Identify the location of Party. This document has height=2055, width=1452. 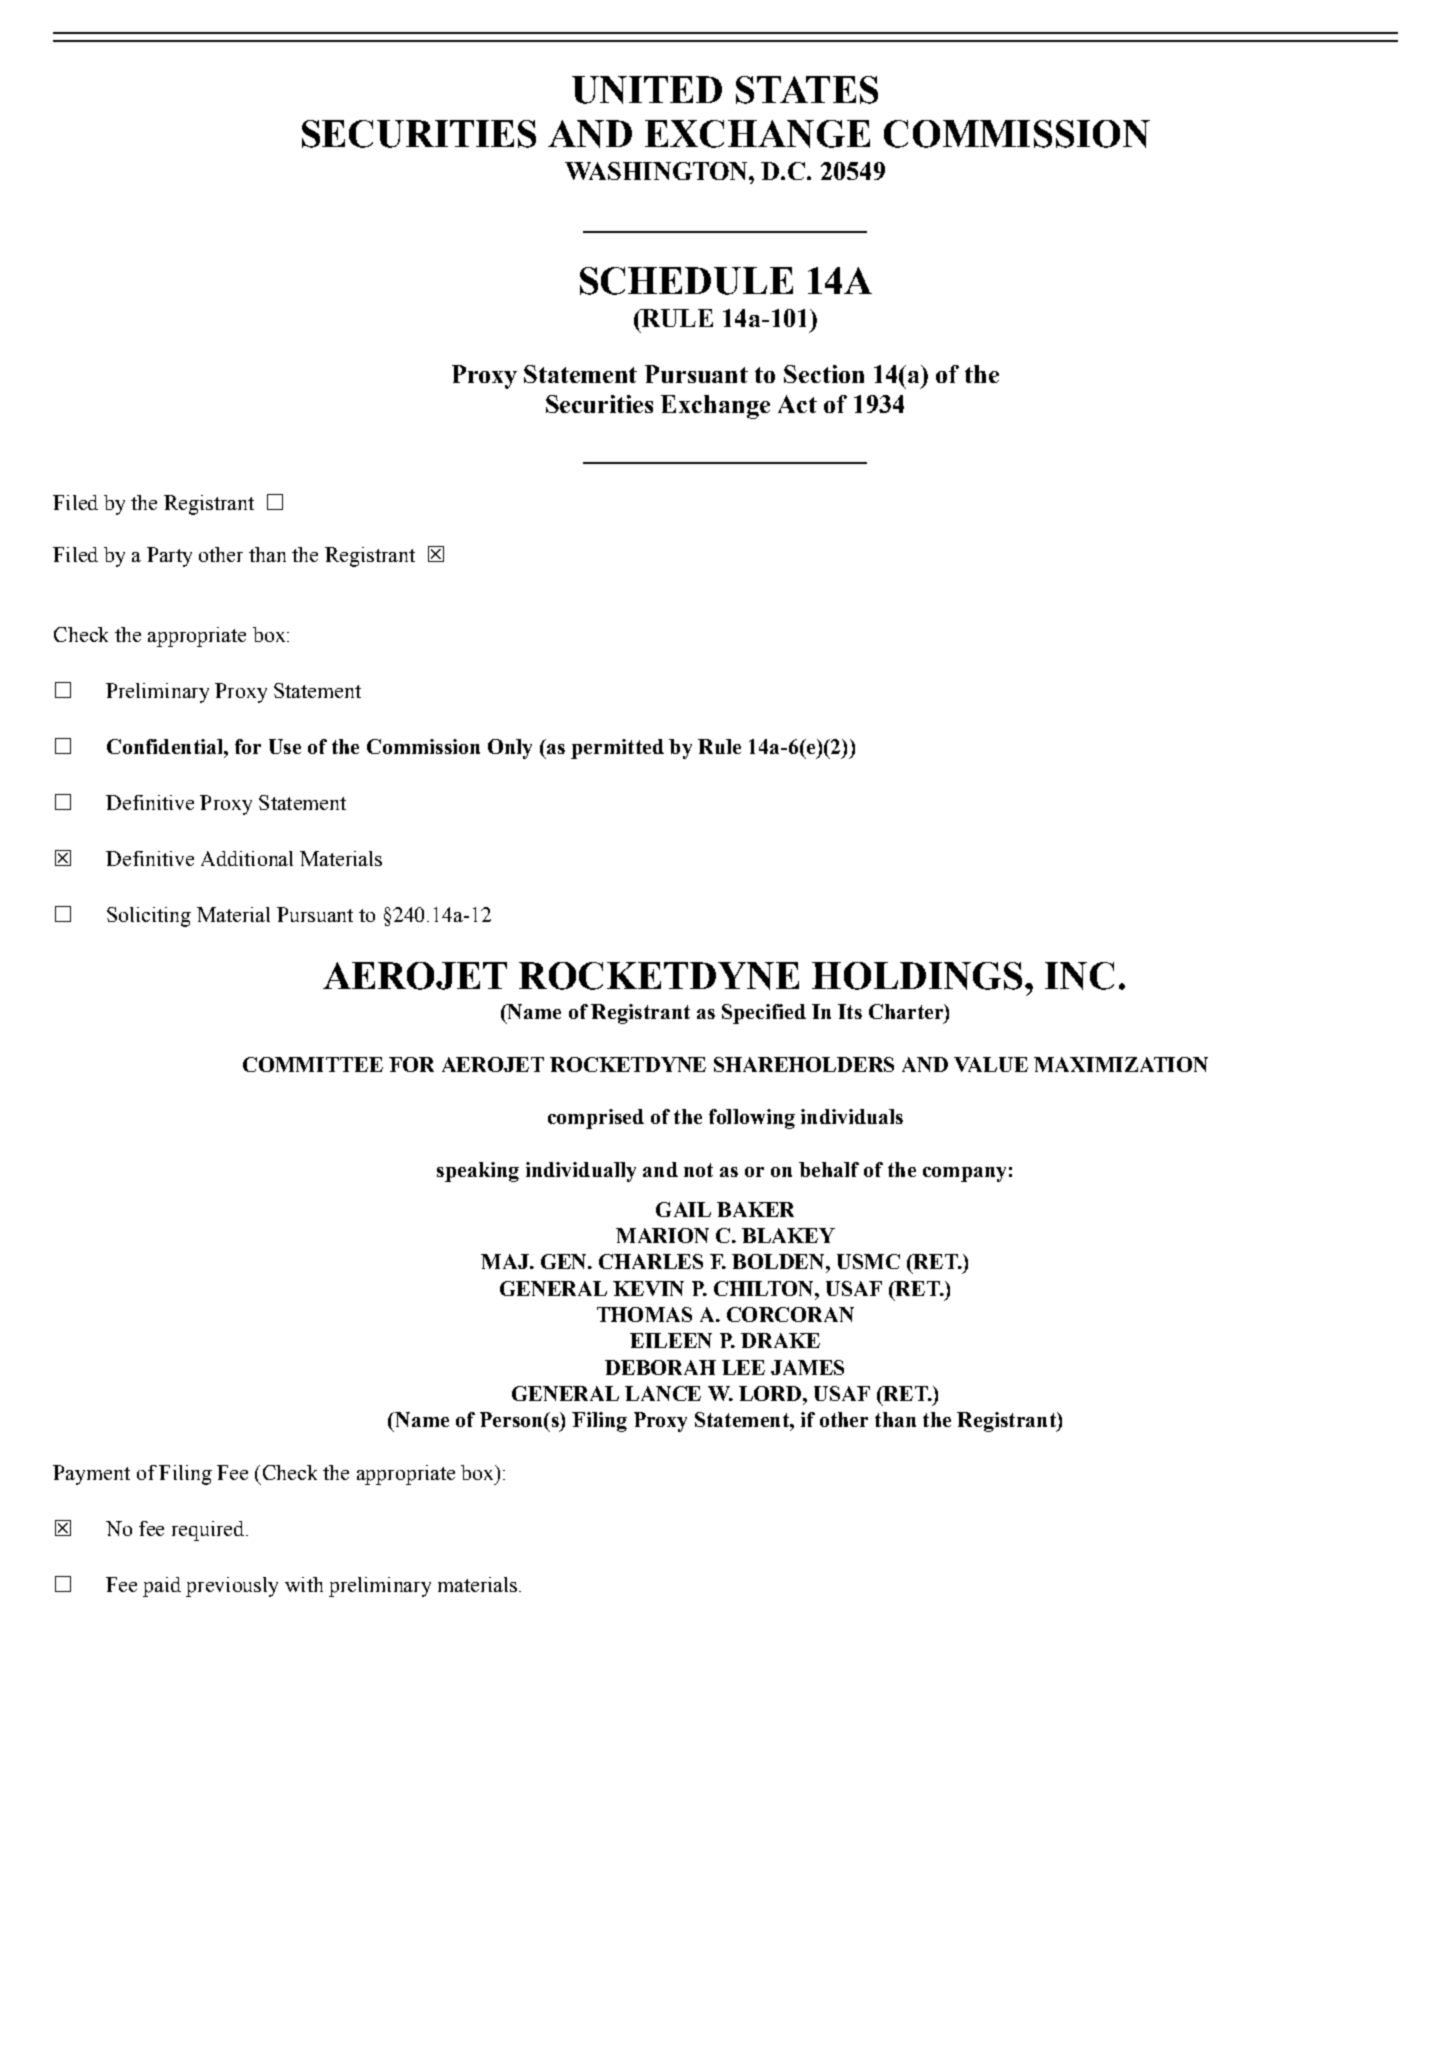
(169, 557).
